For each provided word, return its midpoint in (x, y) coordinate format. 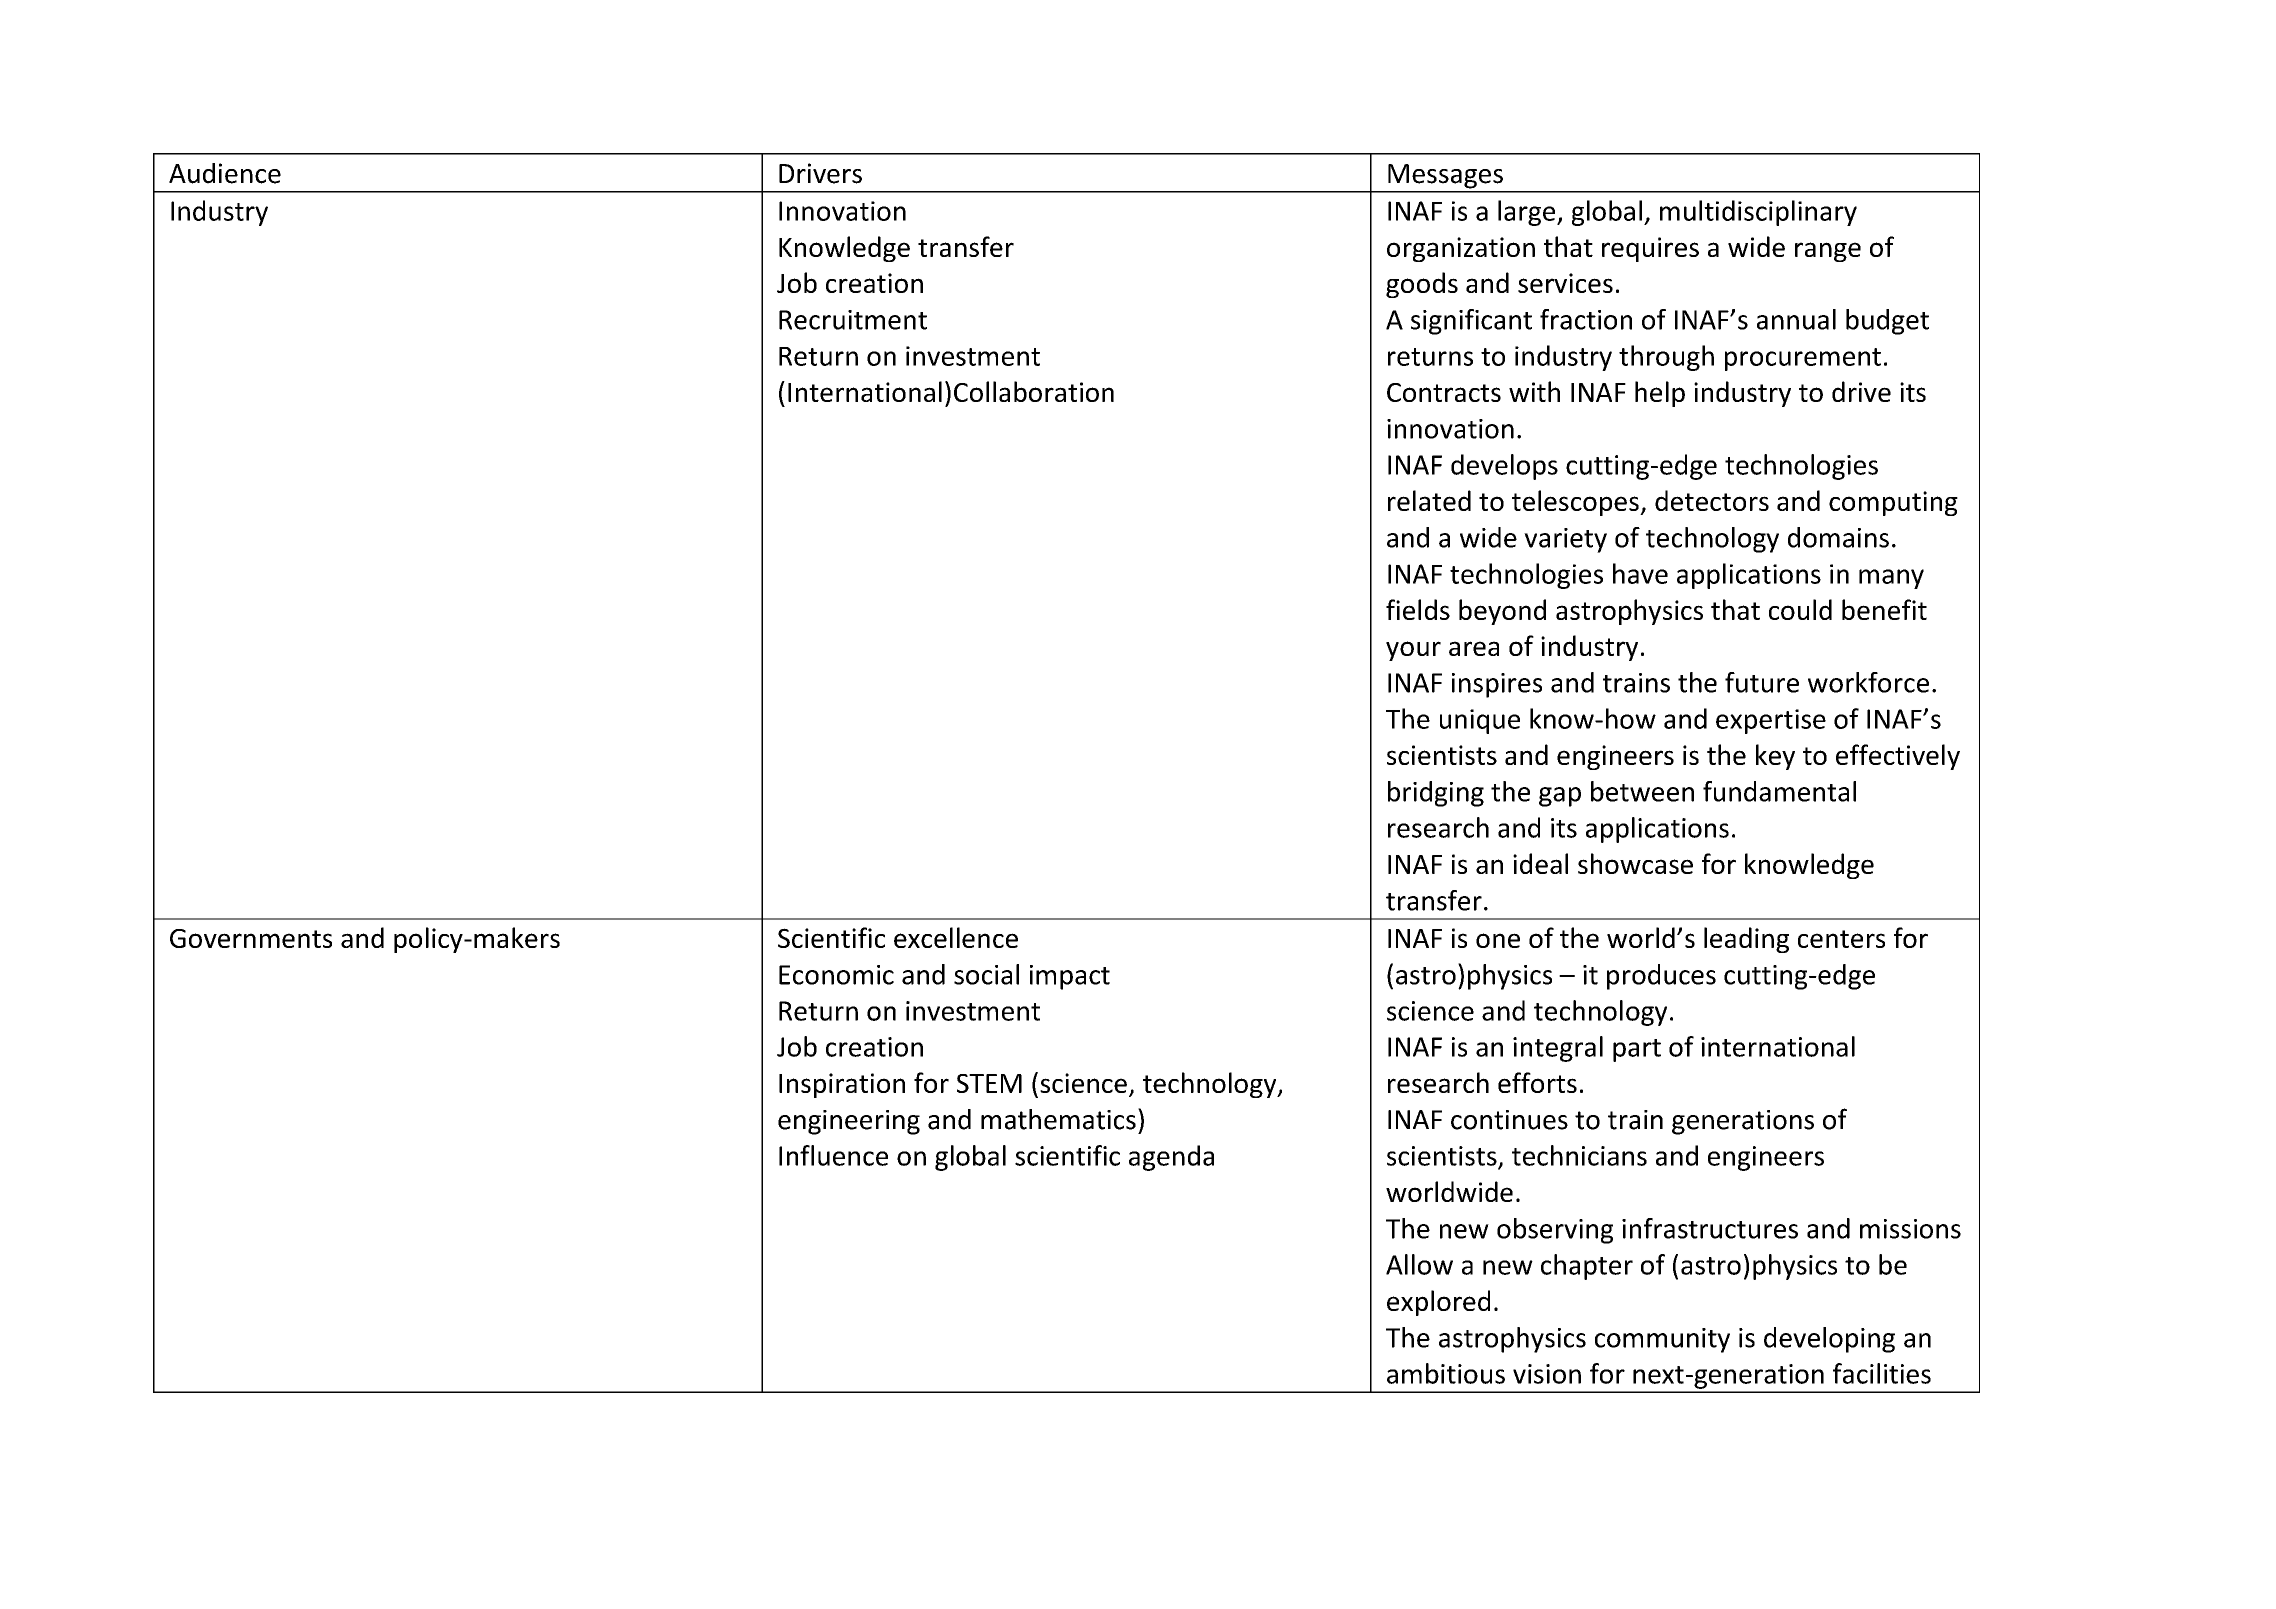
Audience (225, 173)
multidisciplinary (1758, 213)
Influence (833, 1155)
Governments (251, 938)
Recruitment (853, 320)
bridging (1436, 794)
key (1775, 757)
